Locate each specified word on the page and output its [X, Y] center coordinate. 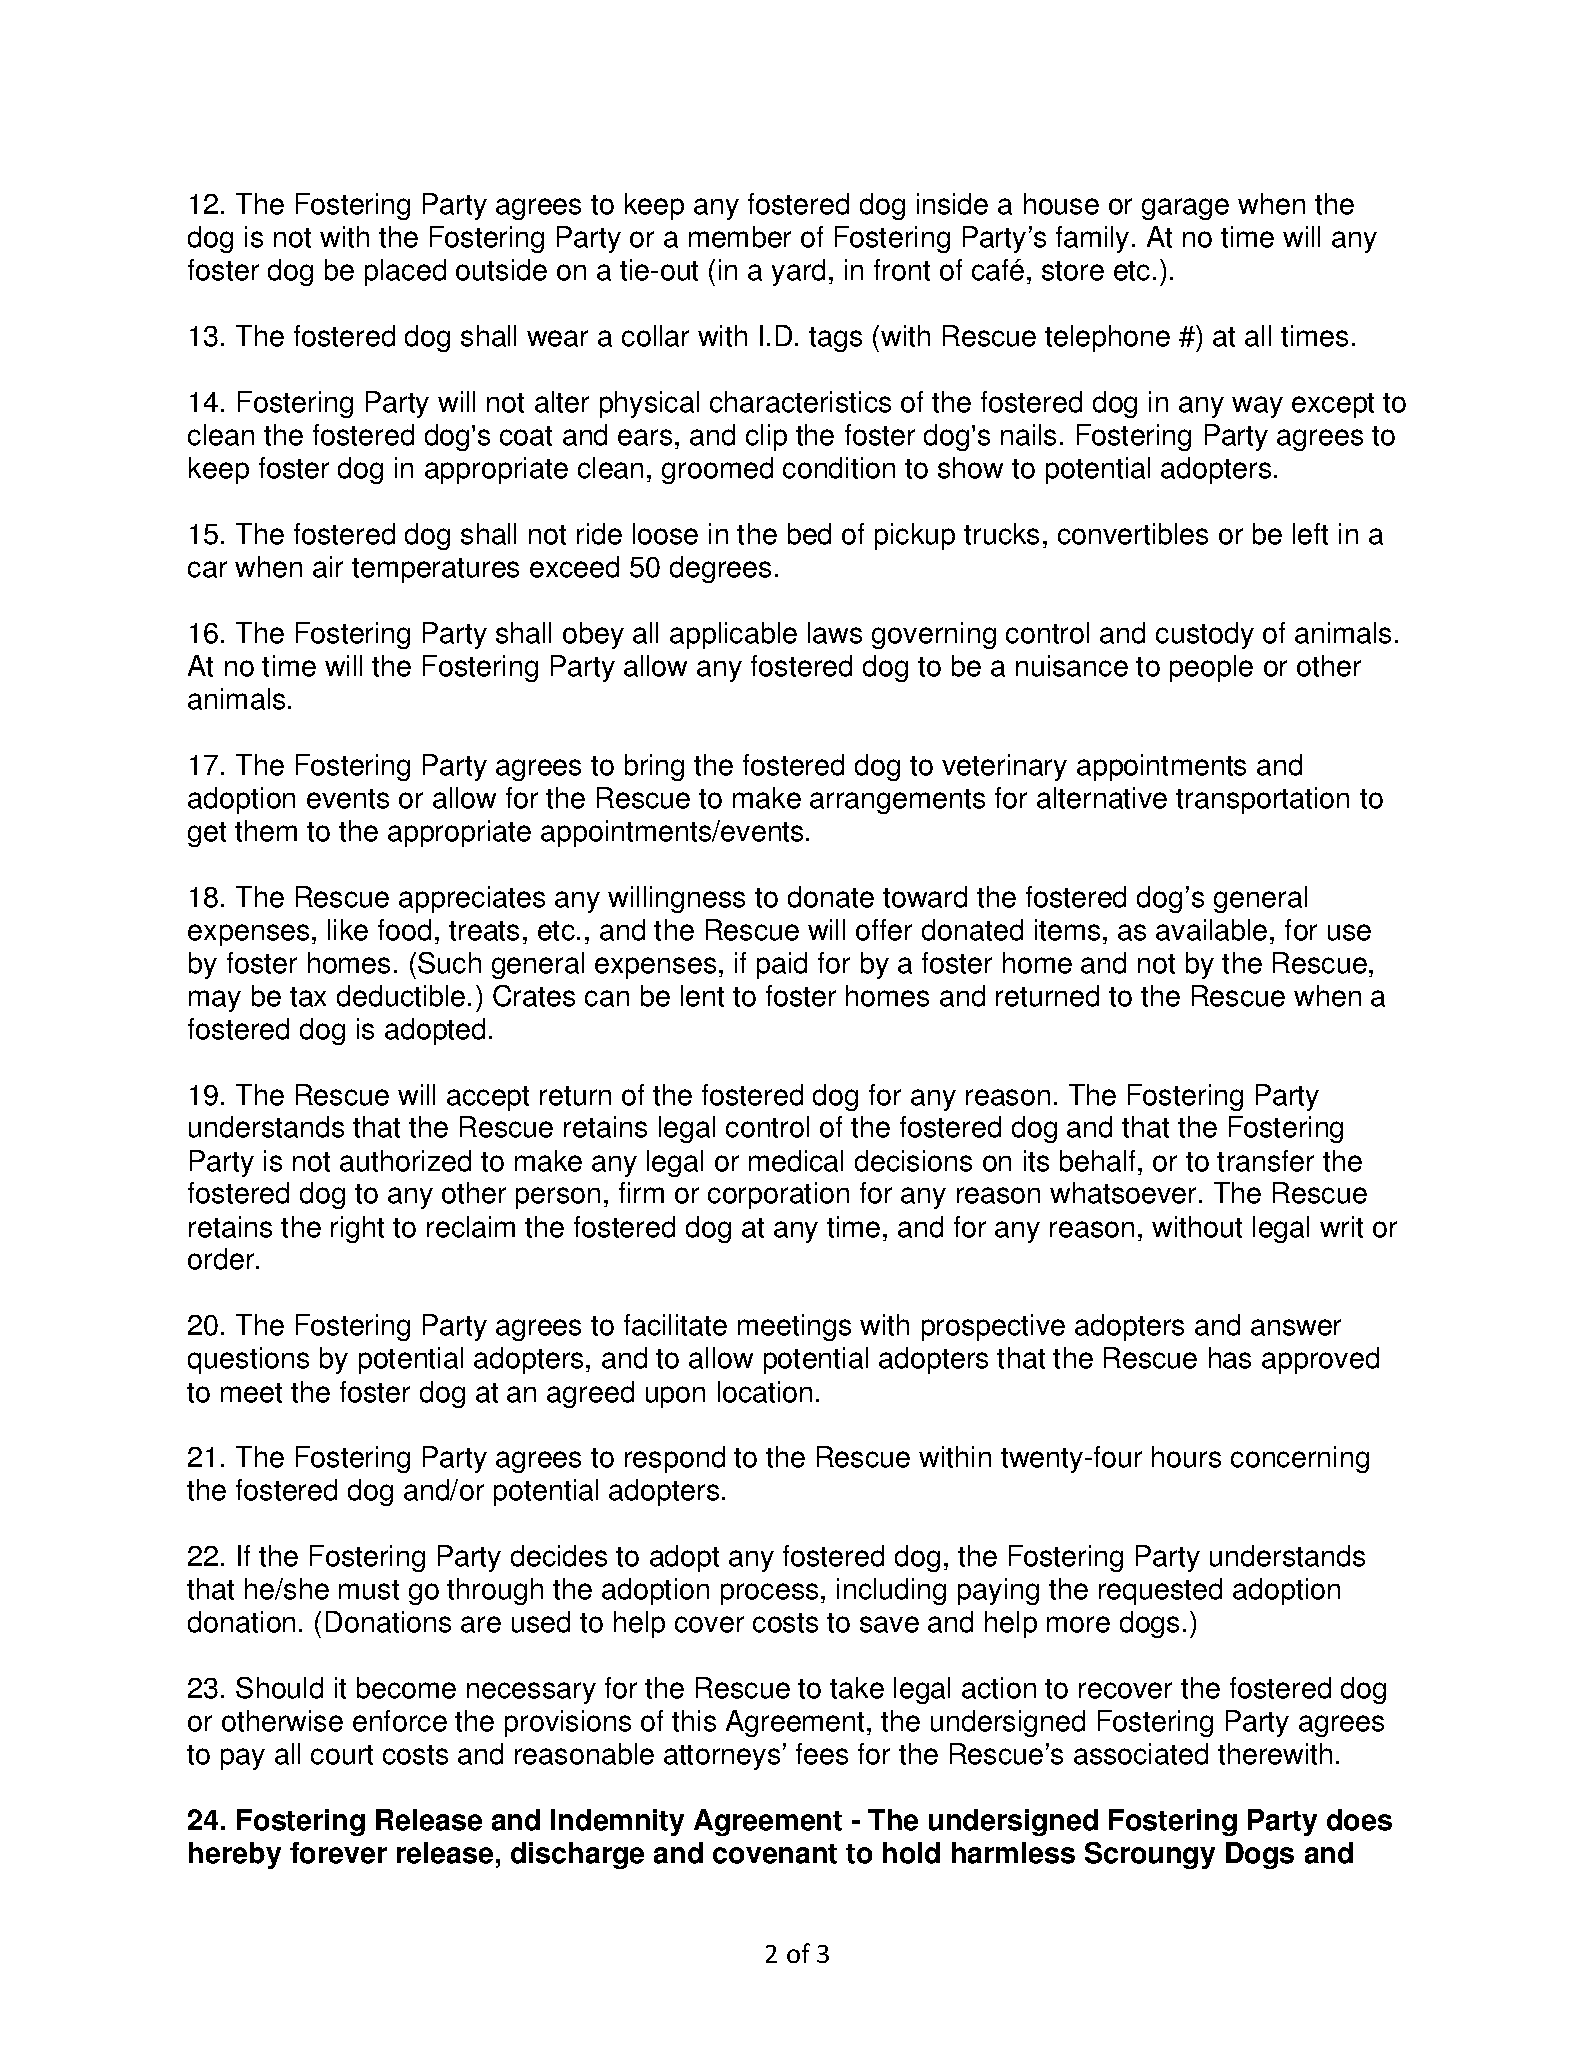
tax [308, 997]
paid [782, 965]
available [1211, 930]
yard [798, 272]
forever [338, 1853]
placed [405, 272]
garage [1185, 209]
